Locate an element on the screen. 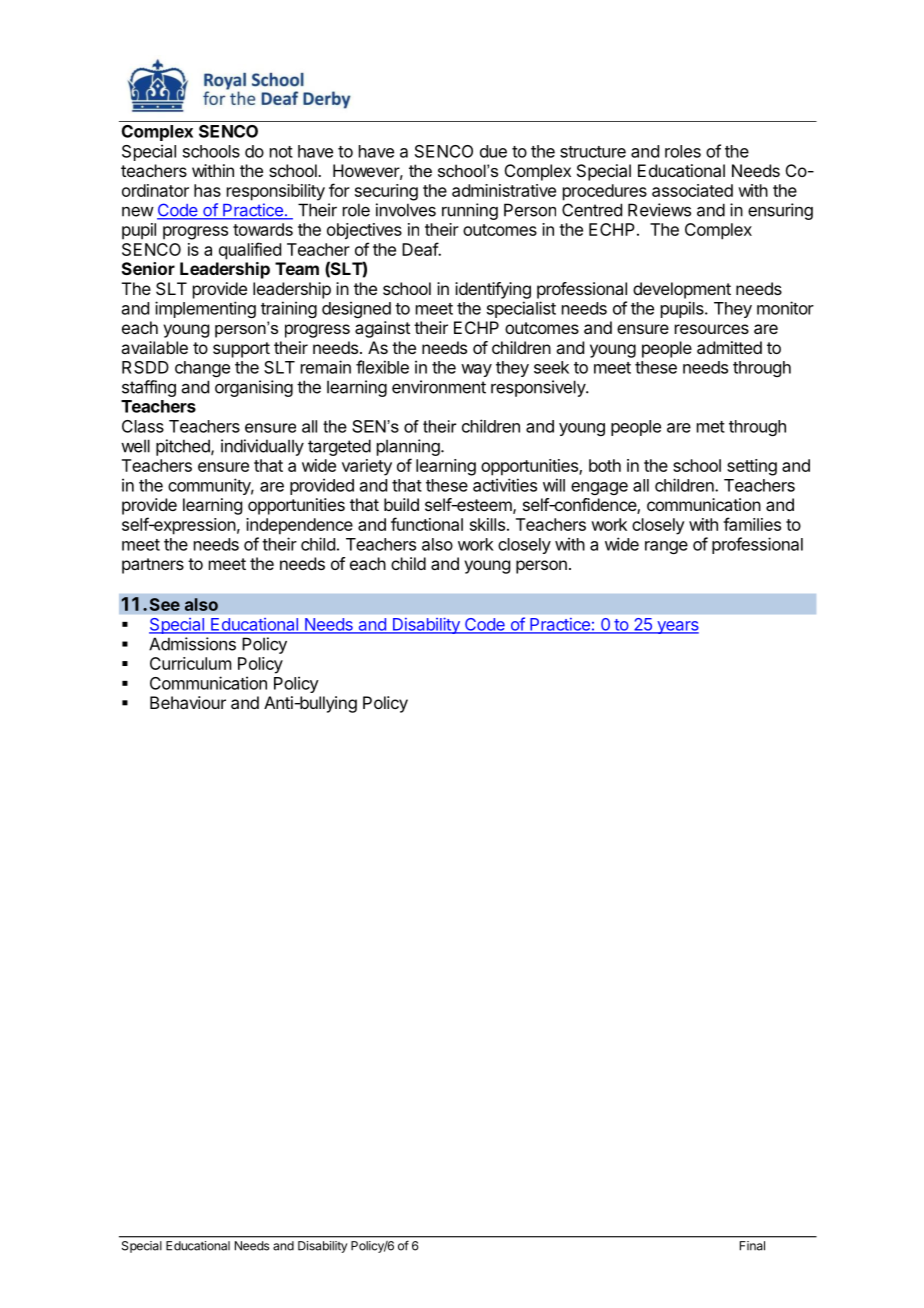 The height and width of the screenshot is (1308, 924). running is located at coordinates (470, 211).
